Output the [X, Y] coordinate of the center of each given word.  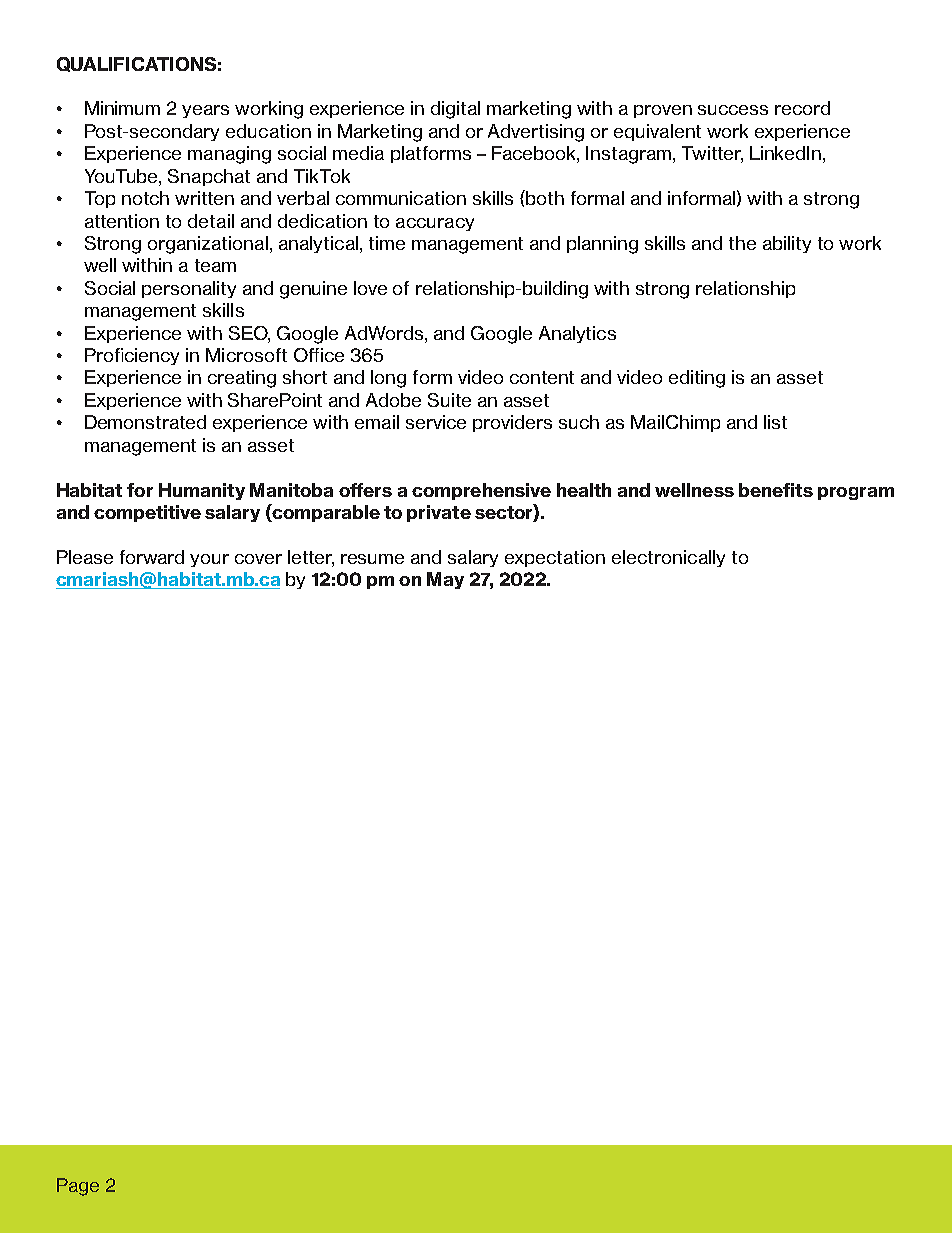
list [775, 422]
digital [455, 110]
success [733, 110]
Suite [449, 400]
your [209, 560]
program [856, 493]
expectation [555, 558]
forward [152, 557]
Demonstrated [145, 422]
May [445, 580]
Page [78, 1187]
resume [372, 559]
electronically [668, 558]
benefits [776, 490]
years [205, 111]
